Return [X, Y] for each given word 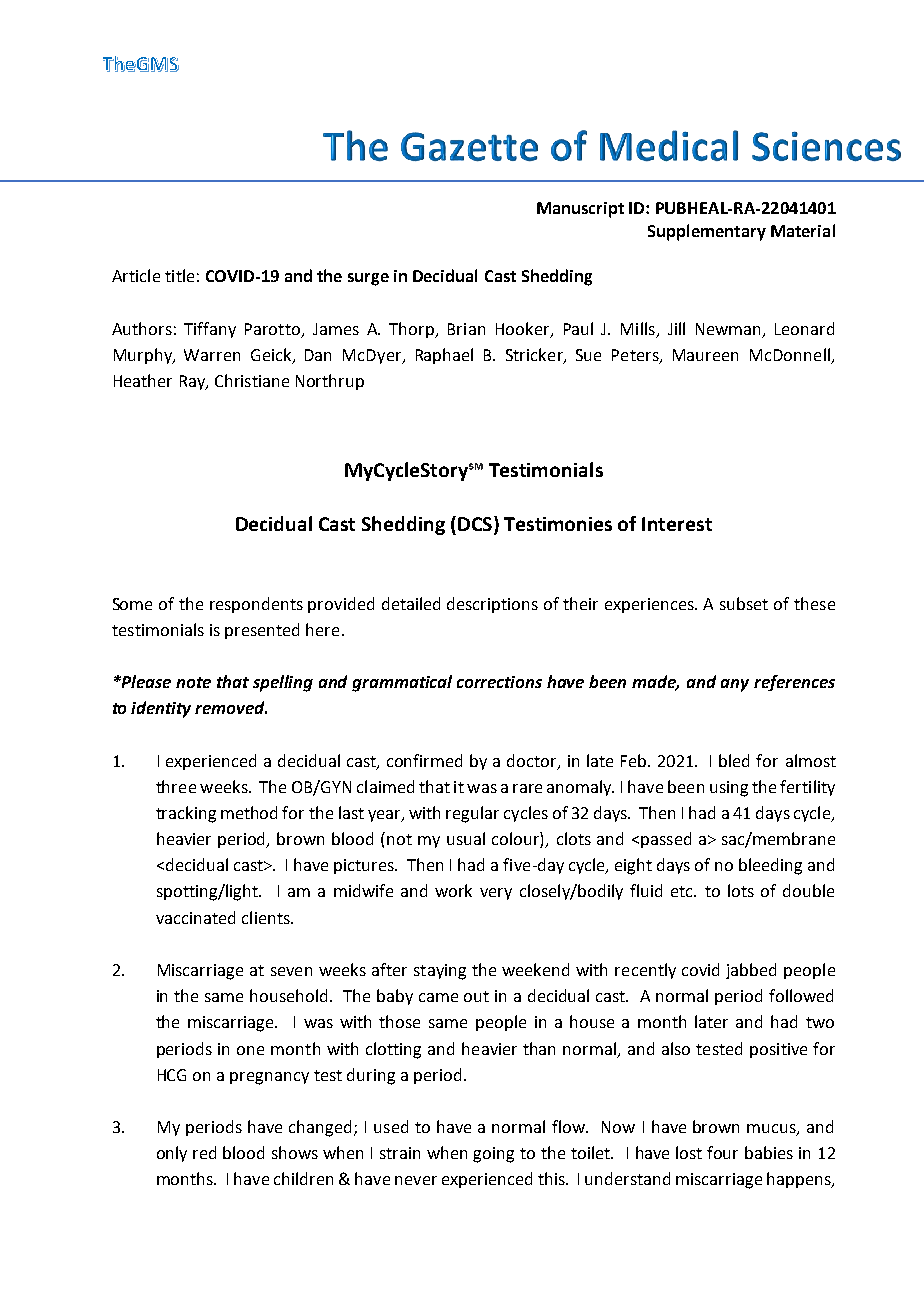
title [179, 275]
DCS [475, 524]
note [193, 682]
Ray [193, 382]
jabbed [751, 971]
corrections [499, 682]
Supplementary [707, 232]
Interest [677, 524]
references [794, 683]
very [496, 894]
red [204, 1152]
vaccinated [195, 917]
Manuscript [580, 210]
